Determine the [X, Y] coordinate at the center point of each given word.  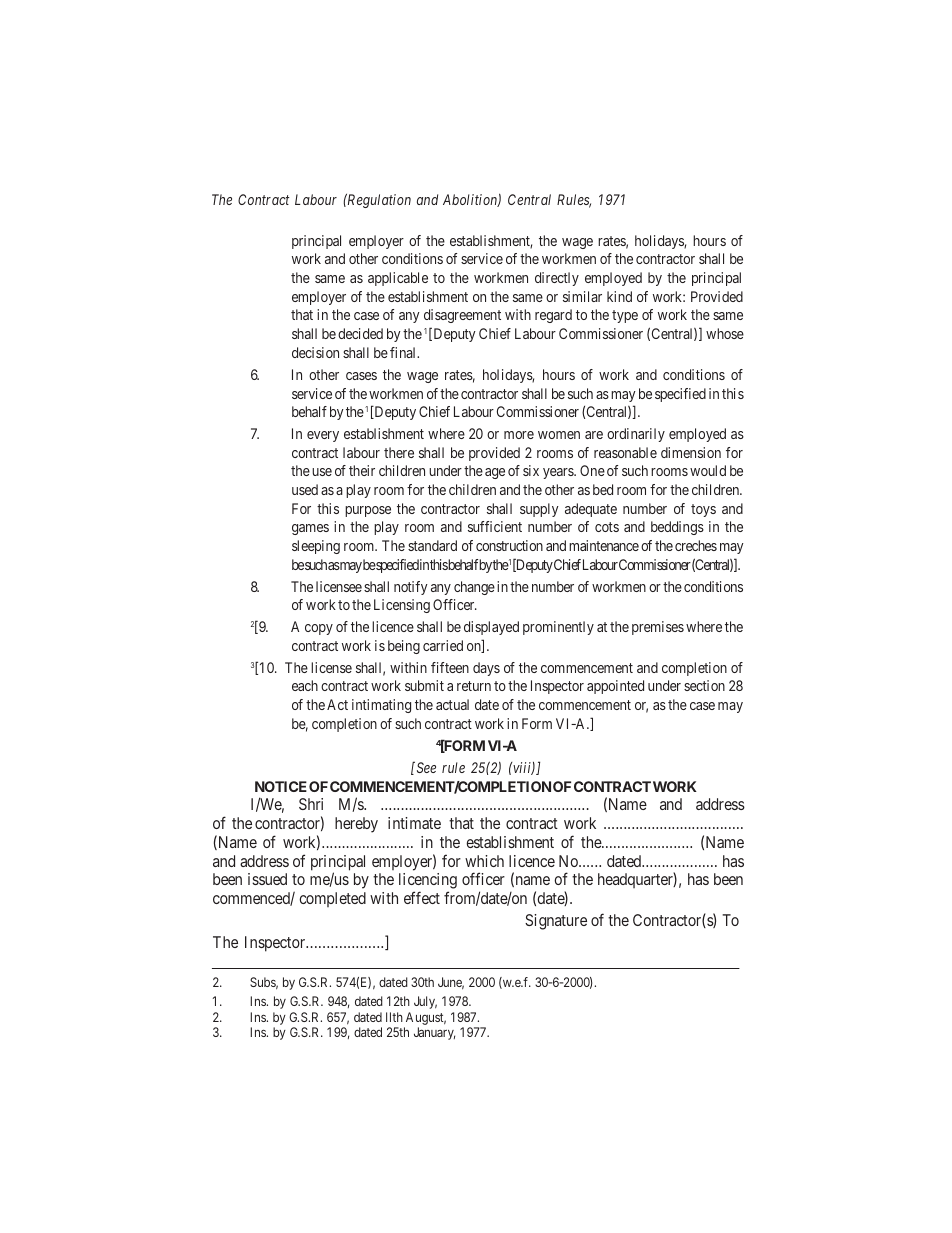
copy [319, 629]
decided [360, 333]
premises [658, 628]
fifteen [450, 667]
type [625, 316]
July [425, 1002]
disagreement [462, 316]
